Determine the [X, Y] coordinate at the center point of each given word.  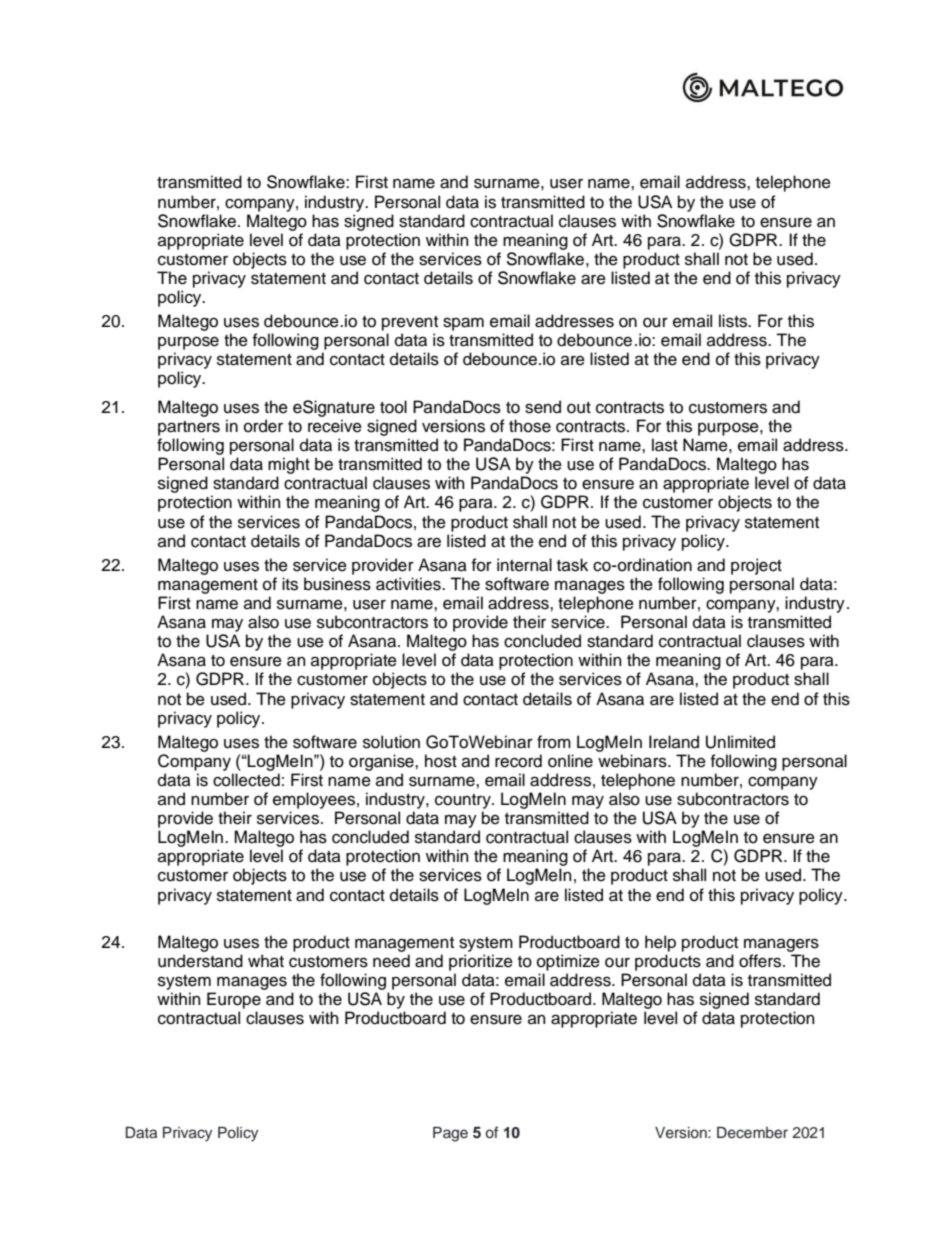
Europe [234, 1000]
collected [246, 780]
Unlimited [740, 742]
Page [450, 1134]
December [752, 1133]
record [518, 761]
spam [463, 324]
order [263, 426]
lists [734, 321]
